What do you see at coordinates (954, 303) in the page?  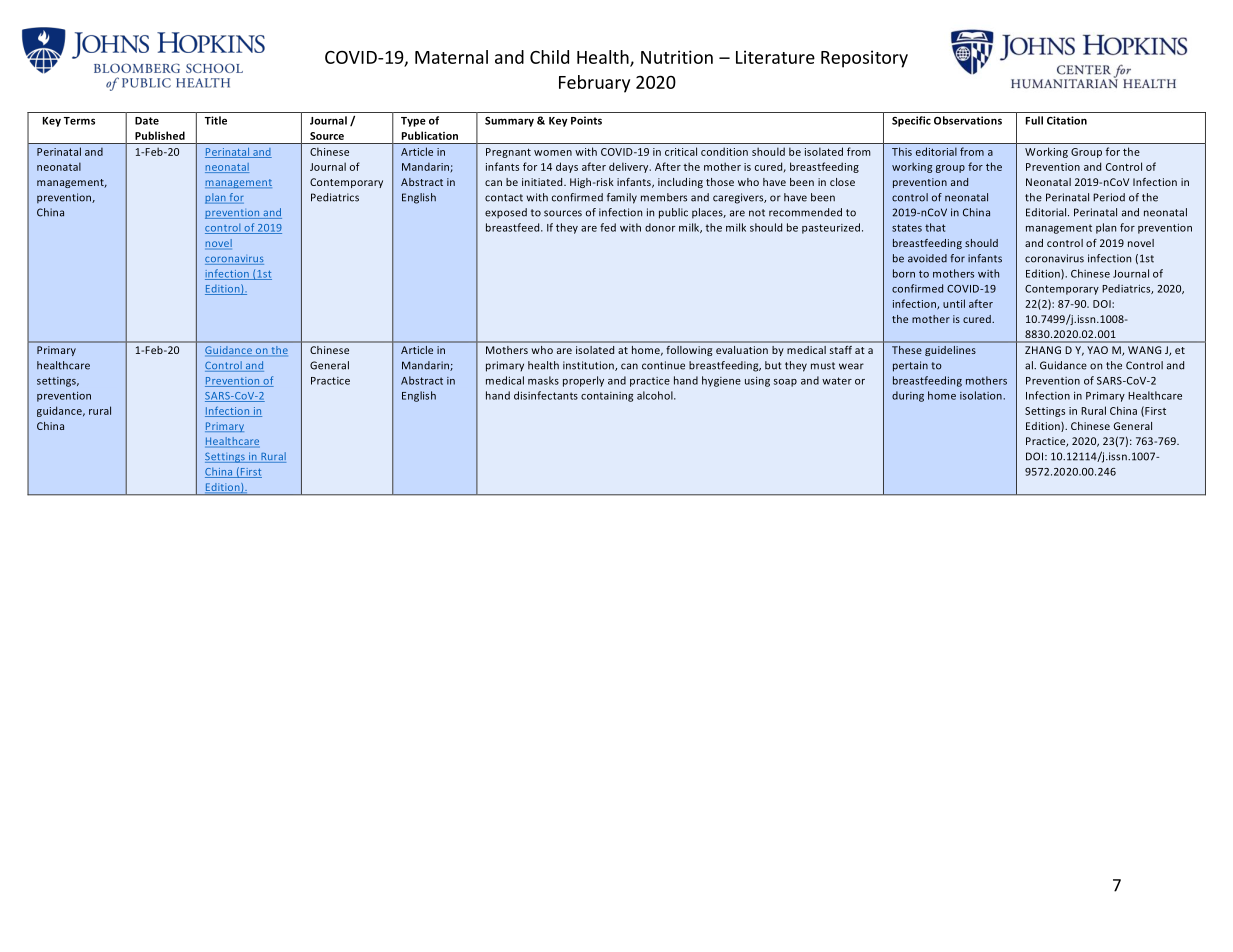 I see `until` at bounding box center [954, 303].
